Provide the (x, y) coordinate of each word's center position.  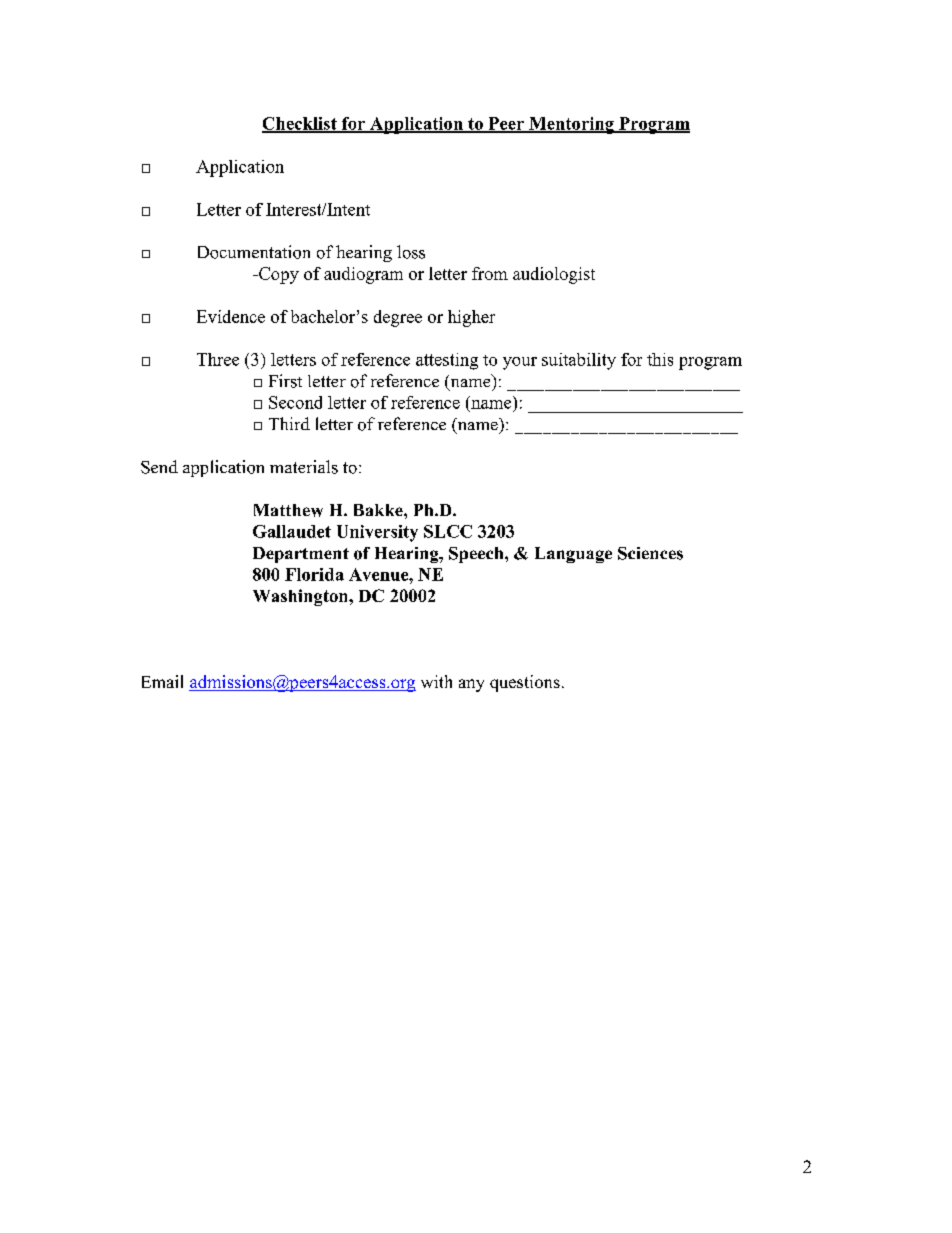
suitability (579, 361)
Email (162, 681)
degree (398, 318)
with (436, 681)
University (377, 533)
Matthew (288, 510)
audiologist (554, 275)
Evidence (231, 316)
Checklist (300, 124)
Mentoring (571, 125)
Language (573, 555)
